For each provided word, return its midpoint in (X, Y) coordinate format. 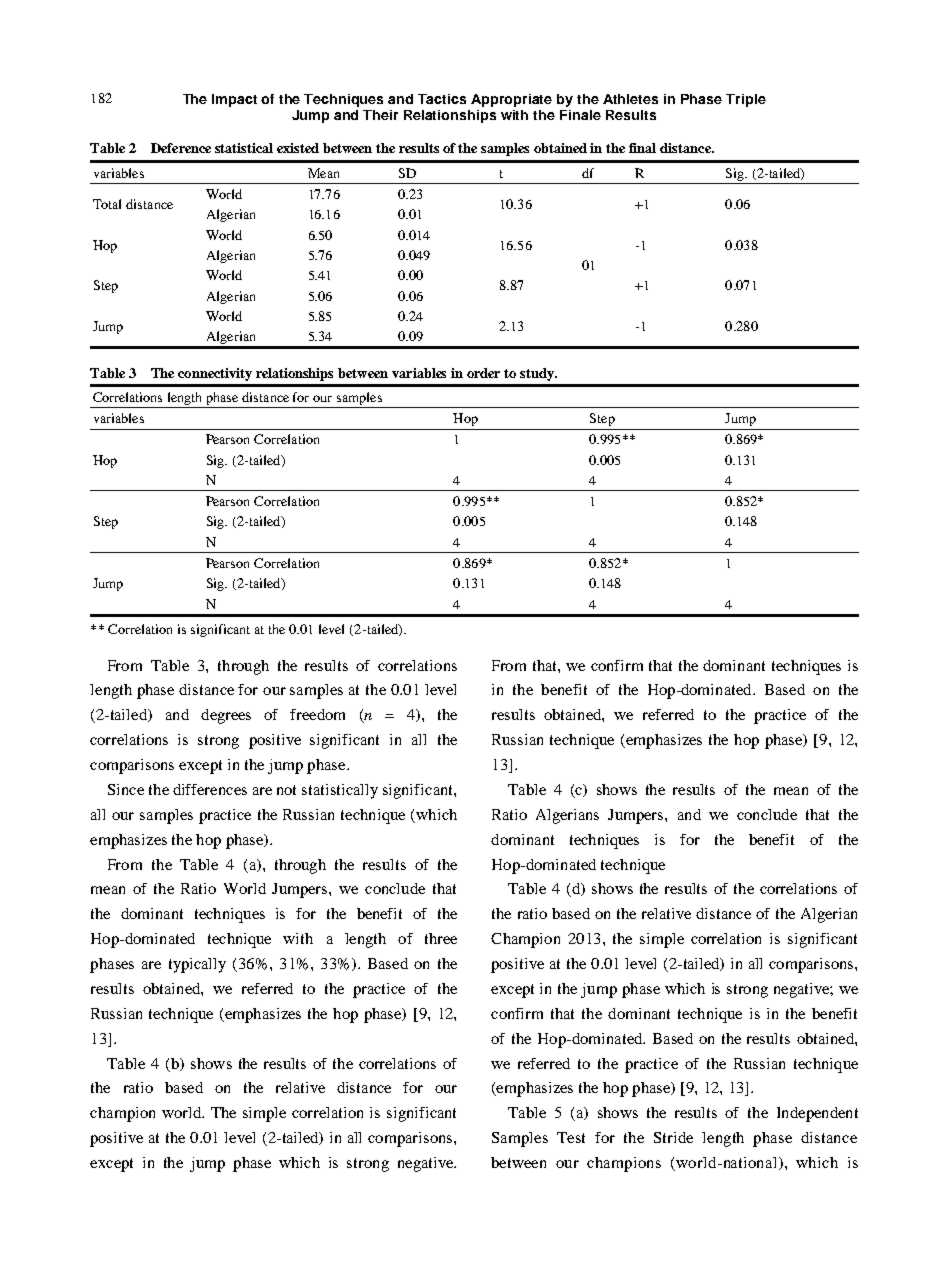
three (441, 938)
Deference (181, 148)
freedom (317, 714)
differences (210, 789)
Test (571, 1137)
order (483, 373)
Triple (746, 100)
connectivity (215, 374)
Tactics (442, 99)
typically (197, 965)
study (538, 374)
